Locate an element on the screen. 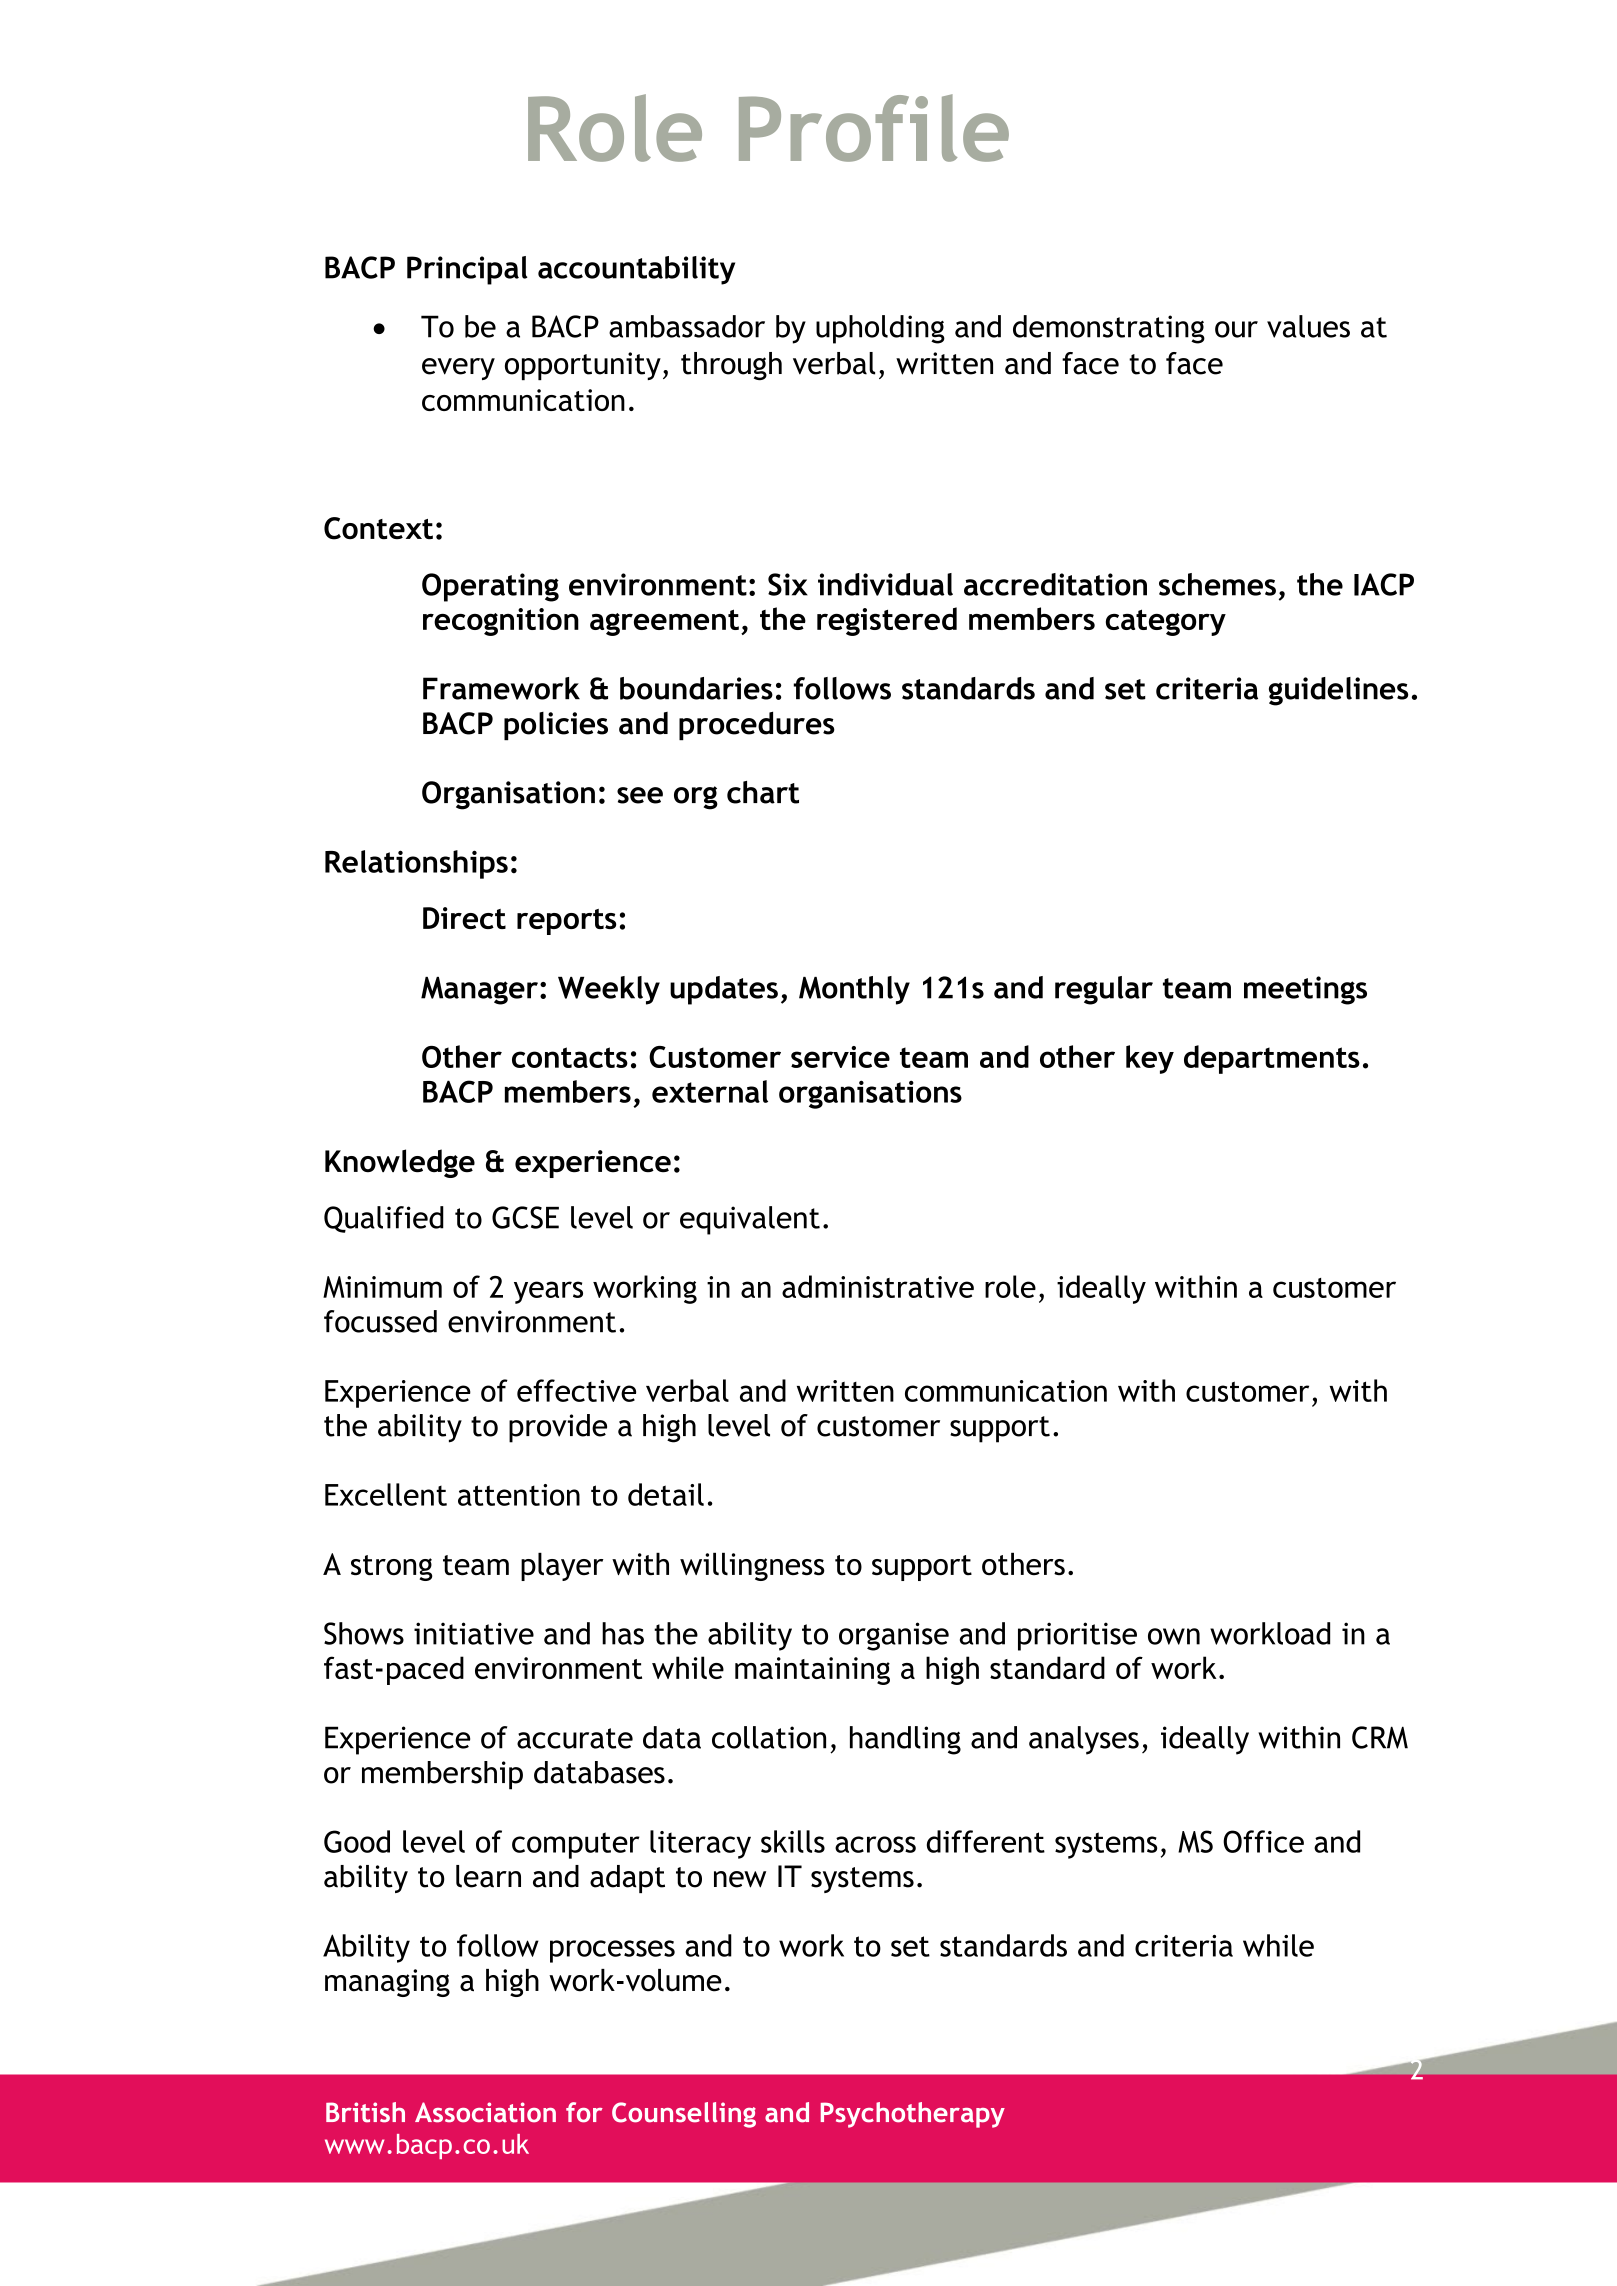  Knowledge is located at coordinates (400, 1163).
